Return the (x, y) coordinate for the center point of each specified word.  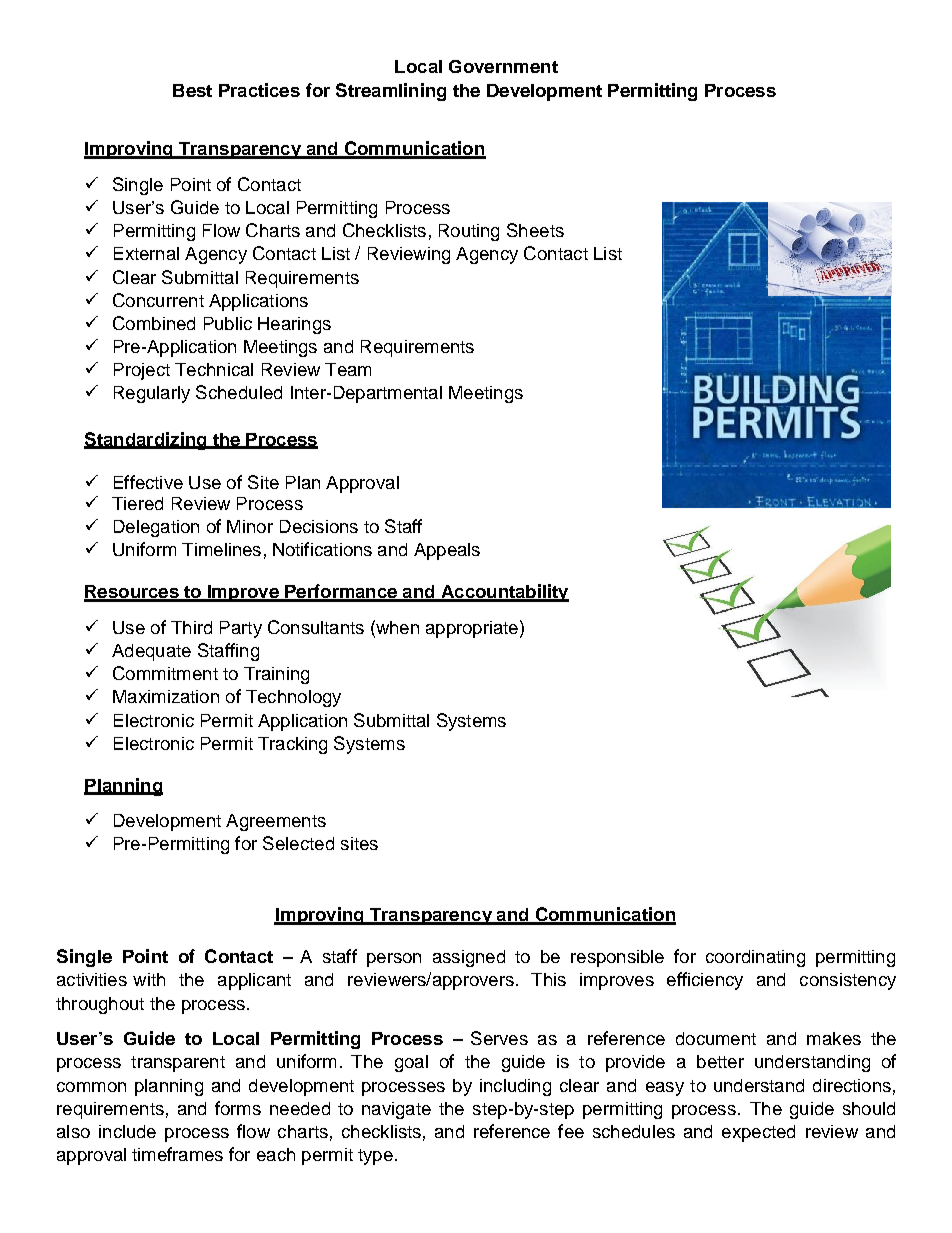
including (515, 1087)
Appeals (447, 551)
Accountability (504, 593)
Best (192, 90)
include (127, 1131)
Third (191, 627)
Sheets (535, 230)
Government (503, 66)
